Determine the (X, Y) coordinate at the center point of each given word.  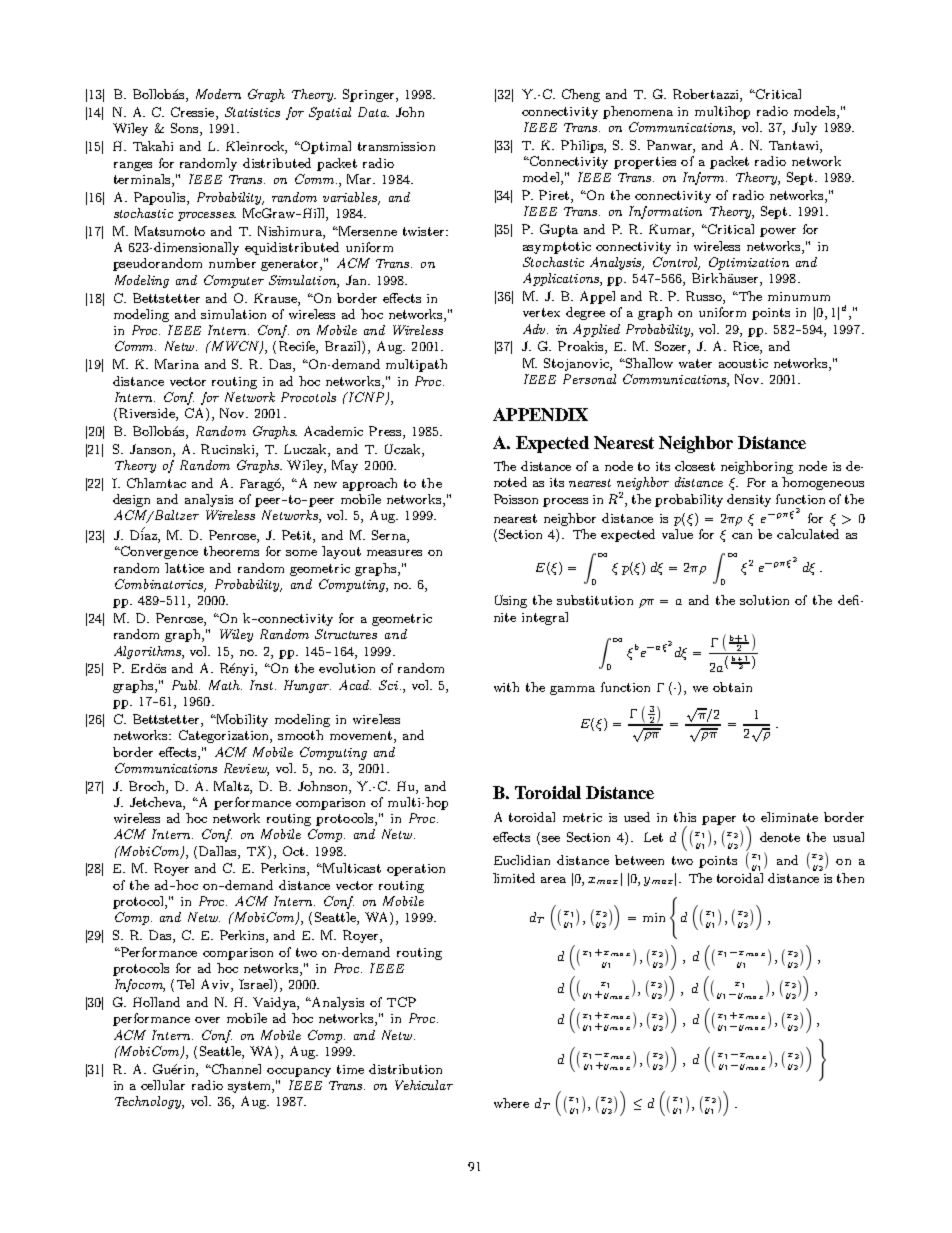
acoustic (743, 363)
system (250, 1087)
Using (511, 601)
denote (780, 837)
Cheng (581, 95)
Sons (186, 129)
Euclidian (522, 860)
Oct (295, 851)
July (804, 128)
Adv (535, 329)
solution (764, 600)
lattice (184, 568)
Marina (177, 364)
